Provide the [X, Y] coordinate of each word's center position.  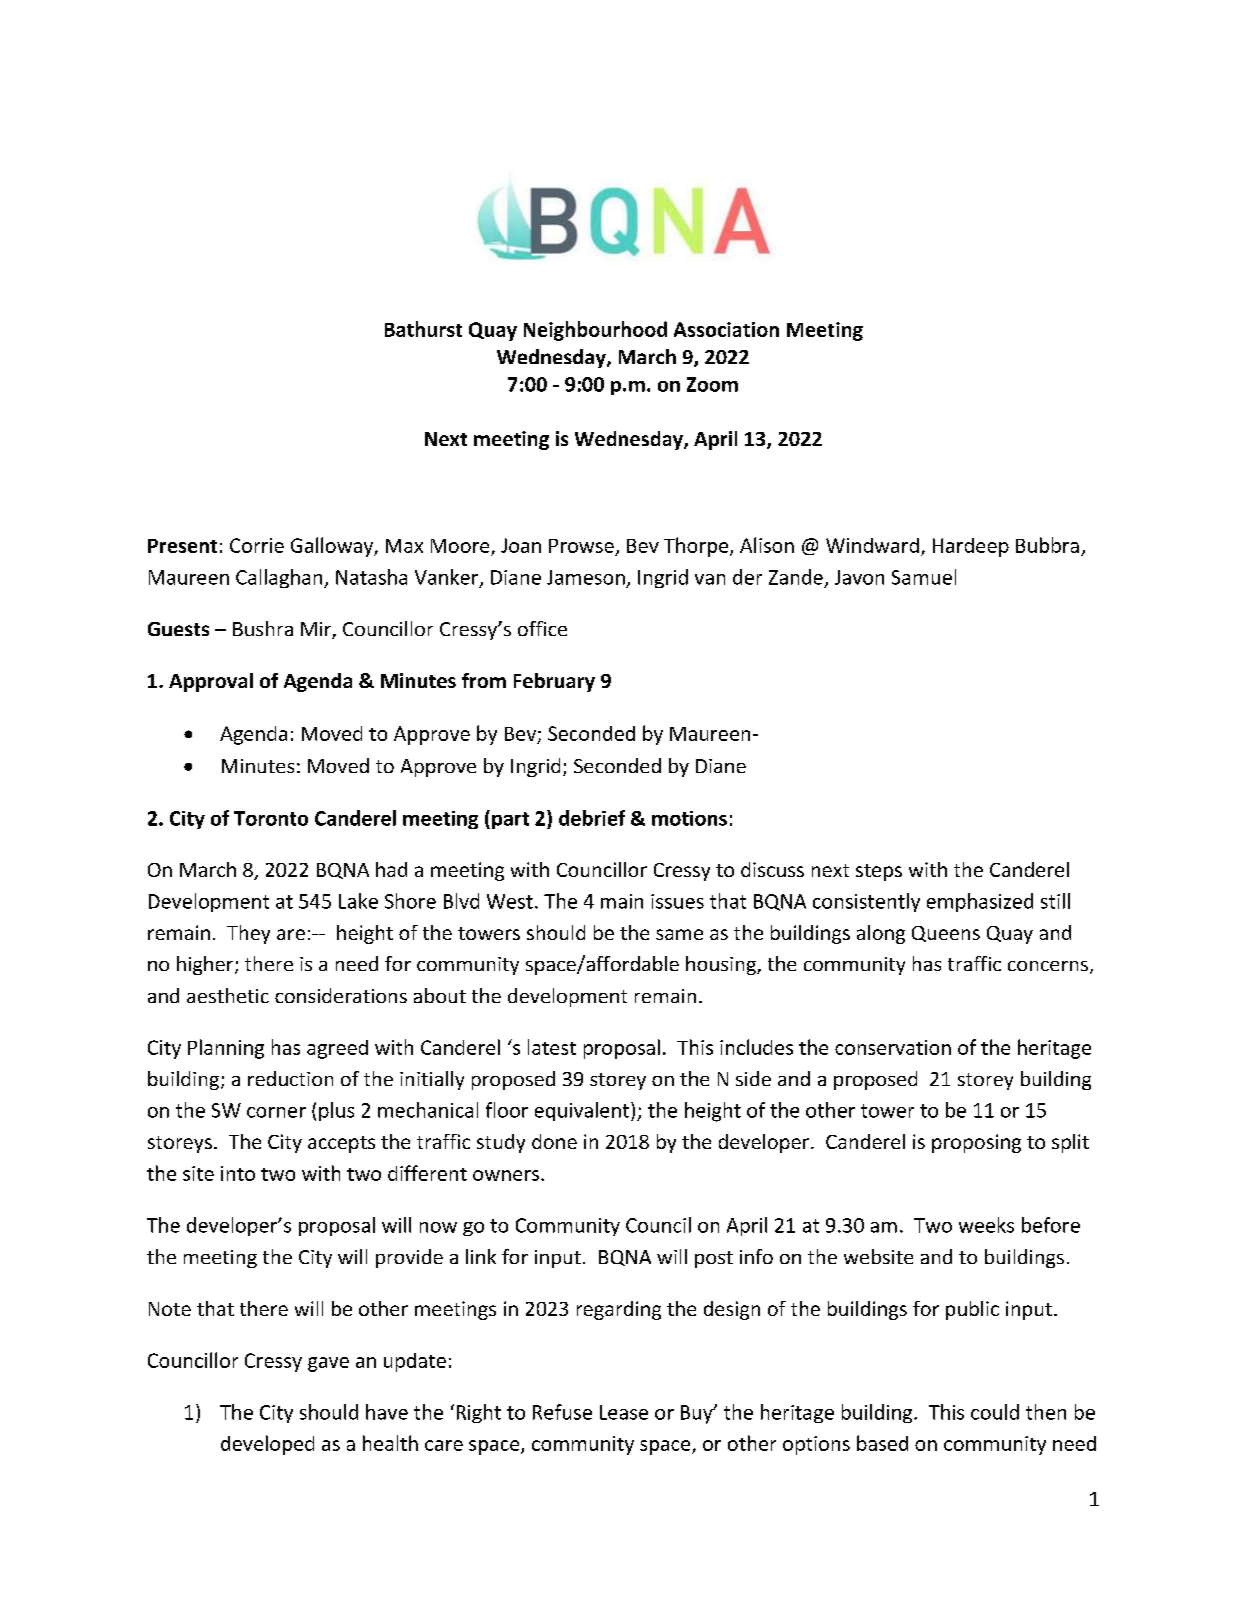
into [238, 1173]
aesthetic [228, 995]
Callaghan [280, 578]
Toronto [271, 818]
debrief [592, 818]
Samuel [924, 577]
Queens [946, 934]
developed [267, 1445]
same [679, 934]
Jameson [586, 577]
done [554, 1141]
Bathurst [423, 329]
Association [726, 329]
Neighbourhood [595, 331]
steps [879, 872]
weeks [986, 1225]
